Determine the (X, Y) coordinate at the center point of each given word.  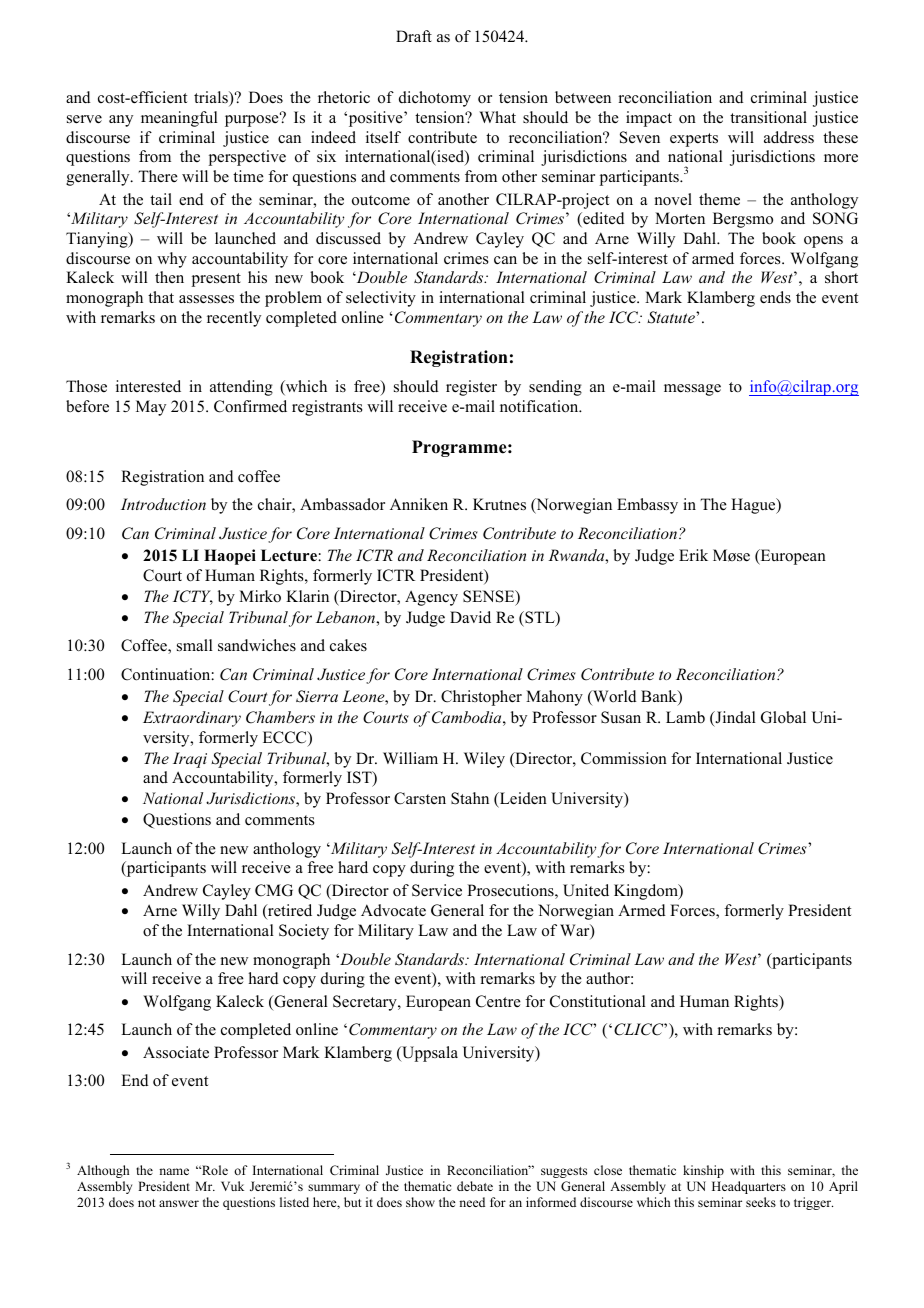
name (174, 1171)
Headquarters (749, 1187)
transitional (768, 117)
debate (475, 1186)
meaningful (179, 119)
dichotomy (435, 99)
